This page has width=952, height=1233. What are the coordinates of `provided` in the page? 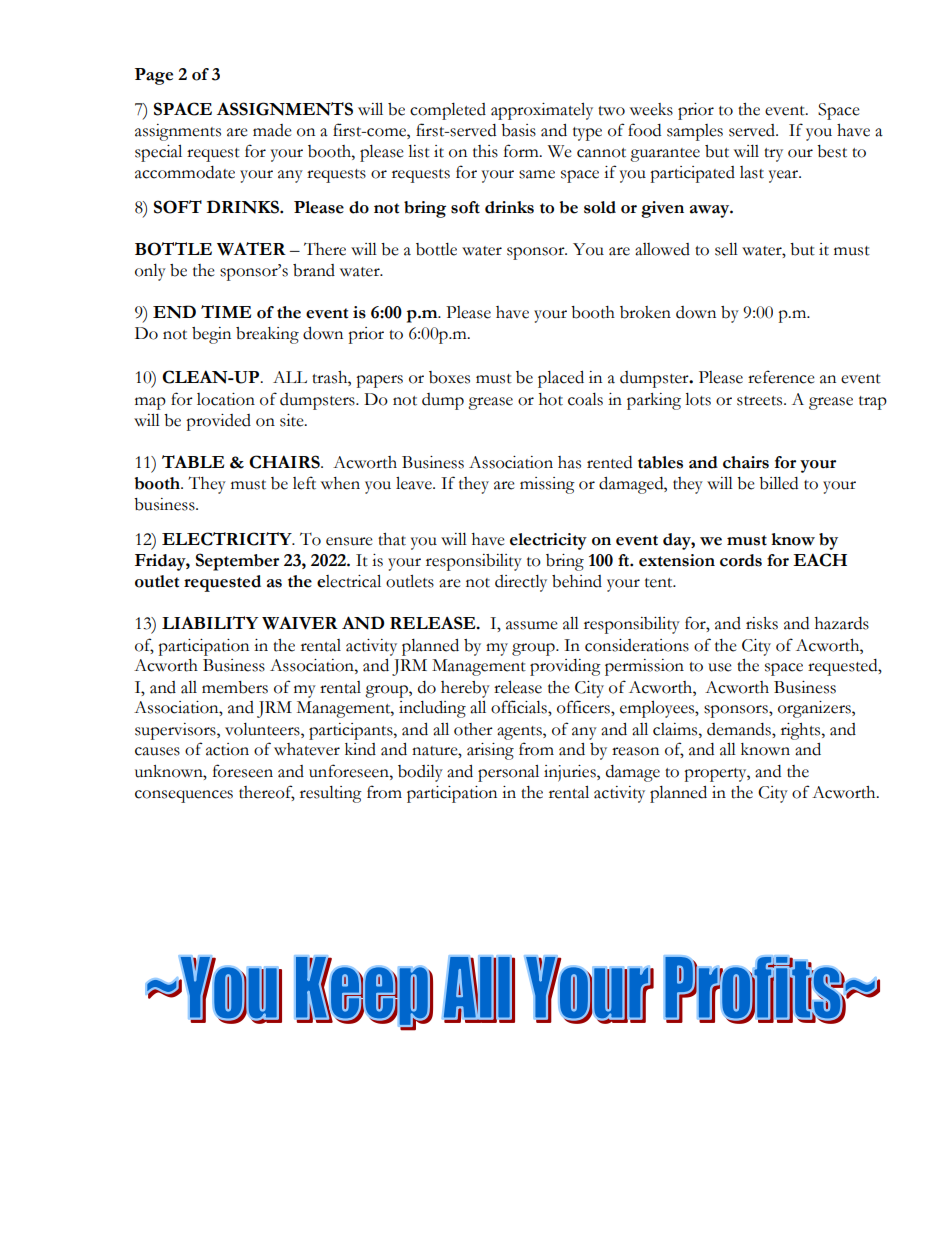 It's located at (218, 422).
